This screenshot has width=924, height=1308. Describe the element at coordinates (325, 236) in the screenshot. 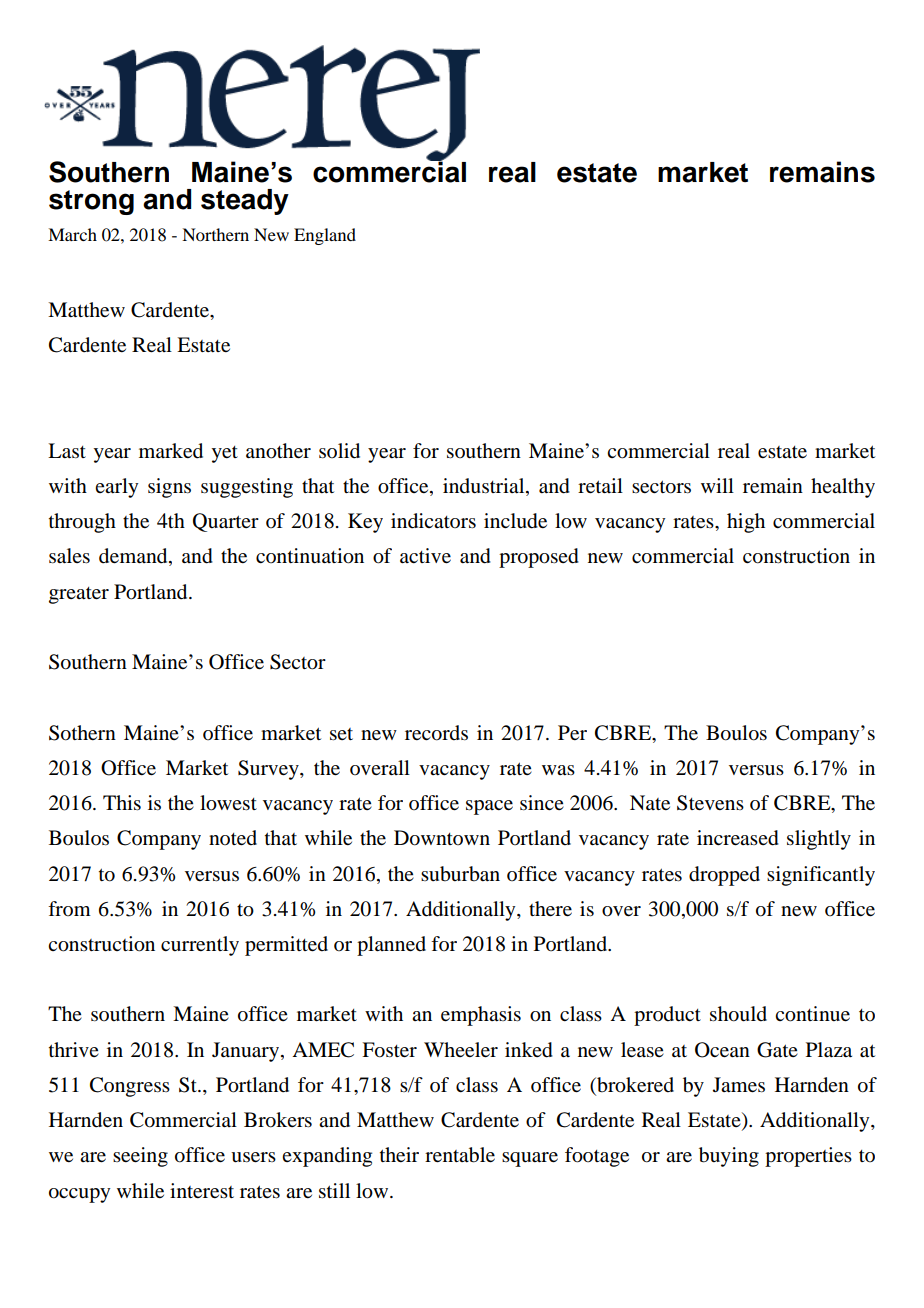

I see `England` at that location.
